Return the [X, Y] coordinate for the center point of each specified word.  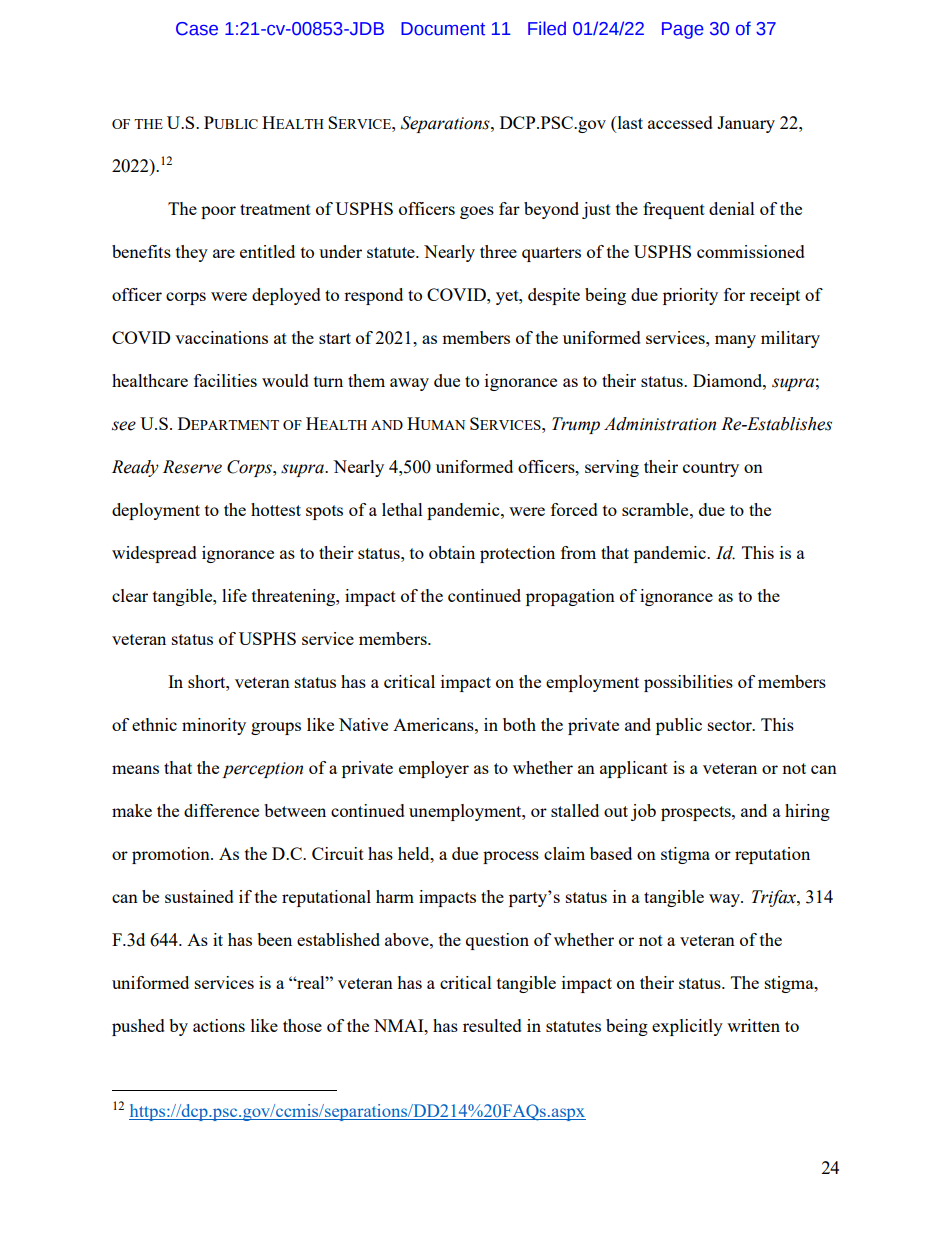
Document [443, 29]
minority [214, 726]
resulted [492, 1025]
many [735, 341]
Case [197, 29]
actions [219, 1025]
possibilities [688, 683]
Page [683, 30]
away [409, 384]
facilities [225, 380]
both [519, 724]
